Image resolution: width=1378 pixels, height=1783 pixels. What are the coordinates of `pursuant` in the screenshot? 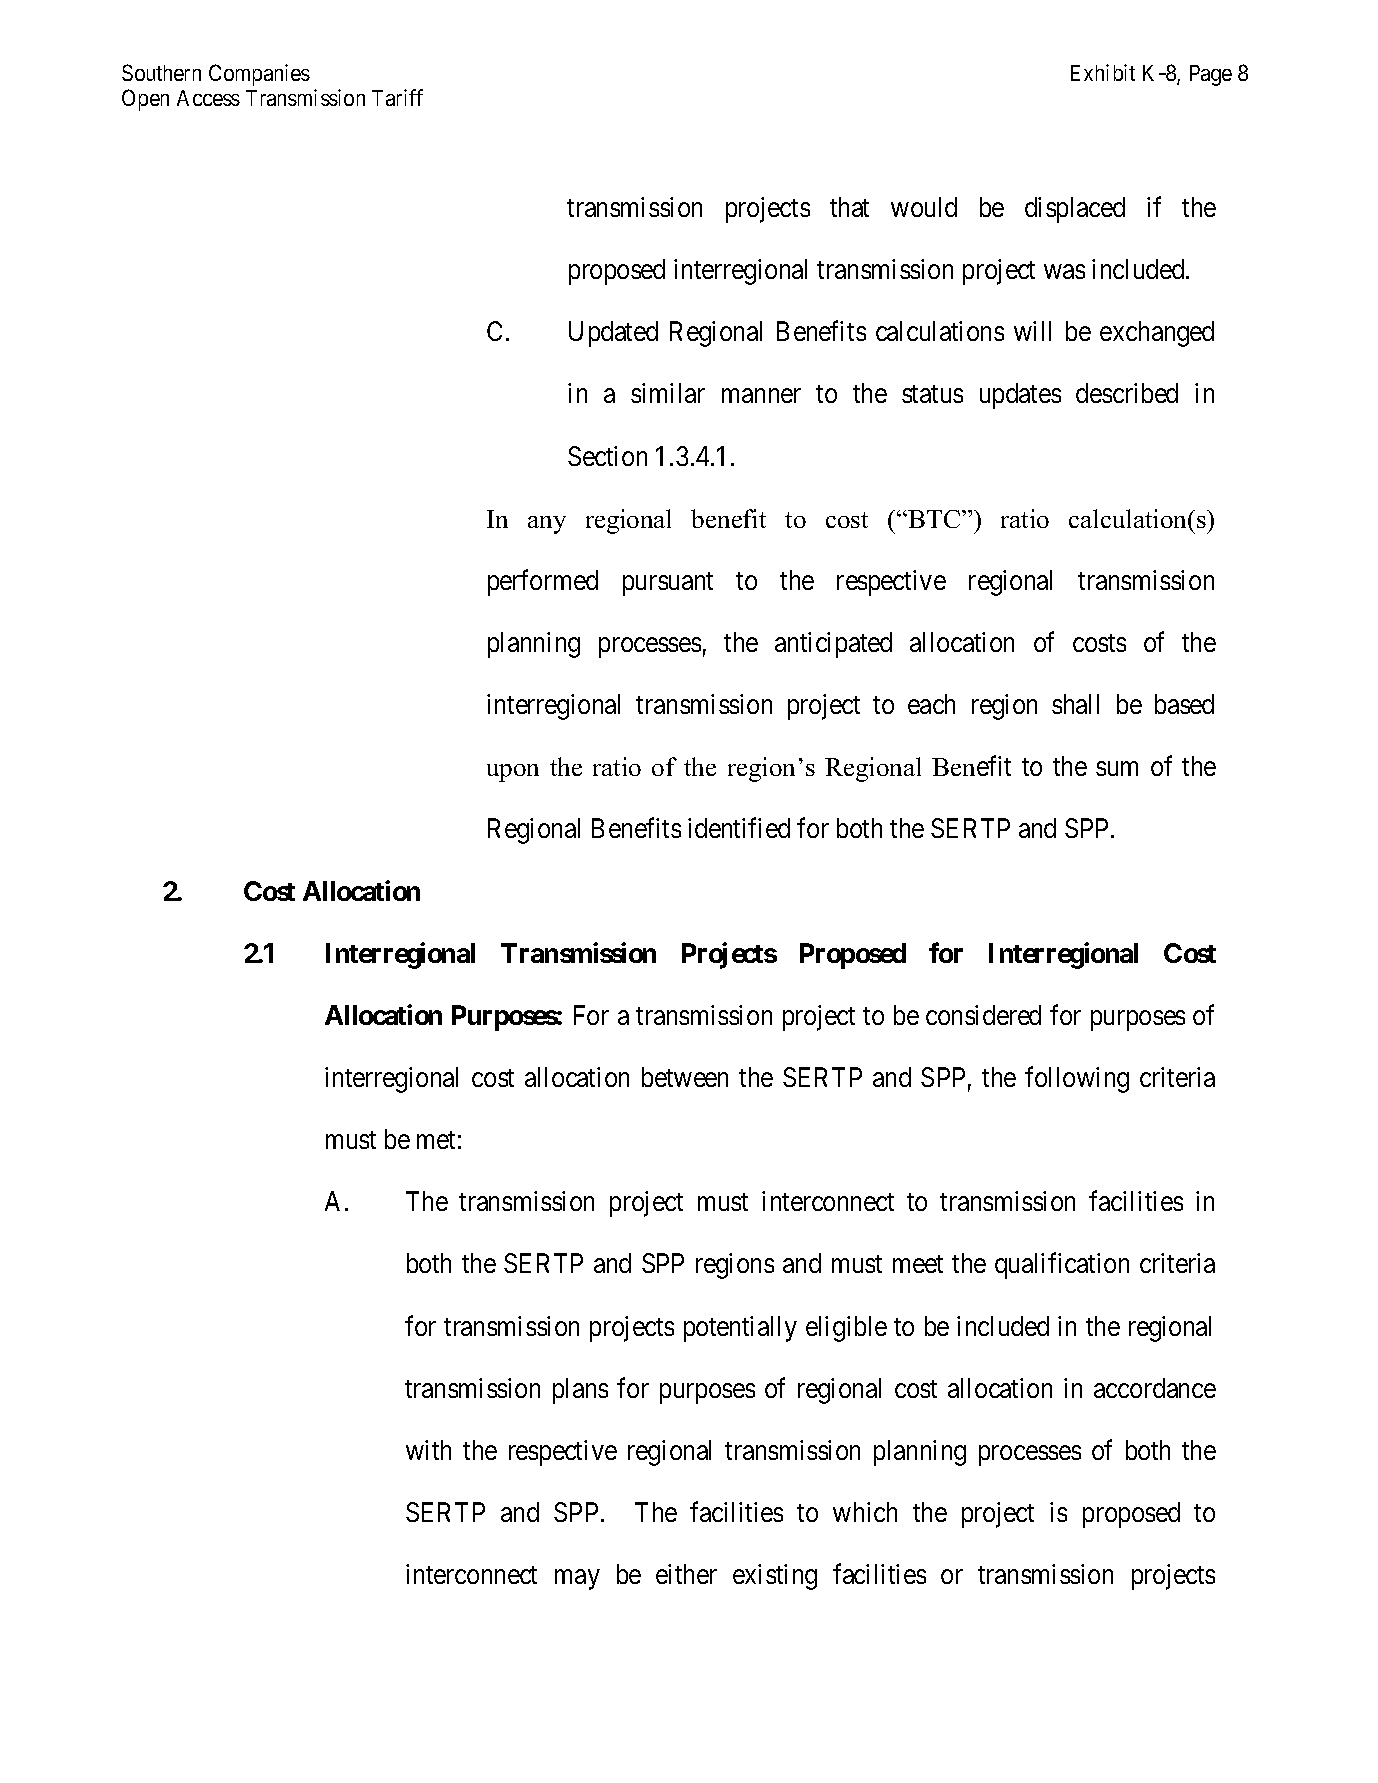 It's located at (668, 584).
